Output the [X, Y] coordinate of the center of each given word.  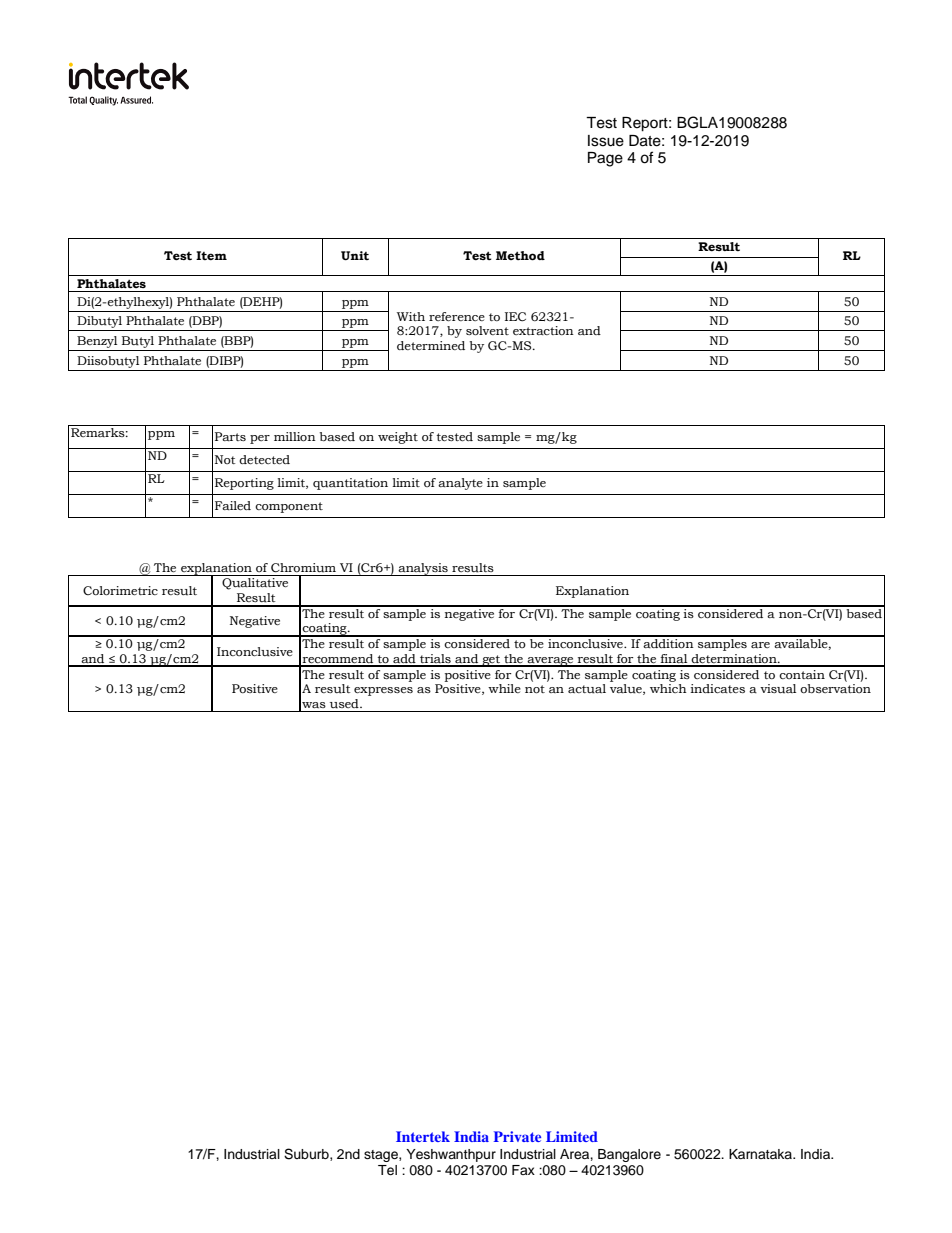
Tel [387, 1170]
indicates [717, 688]
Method [520, 256]
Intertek [423, 1136]
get [491, 661]
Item [211, 255]
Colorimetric [120, 591]
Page [605, 159]
